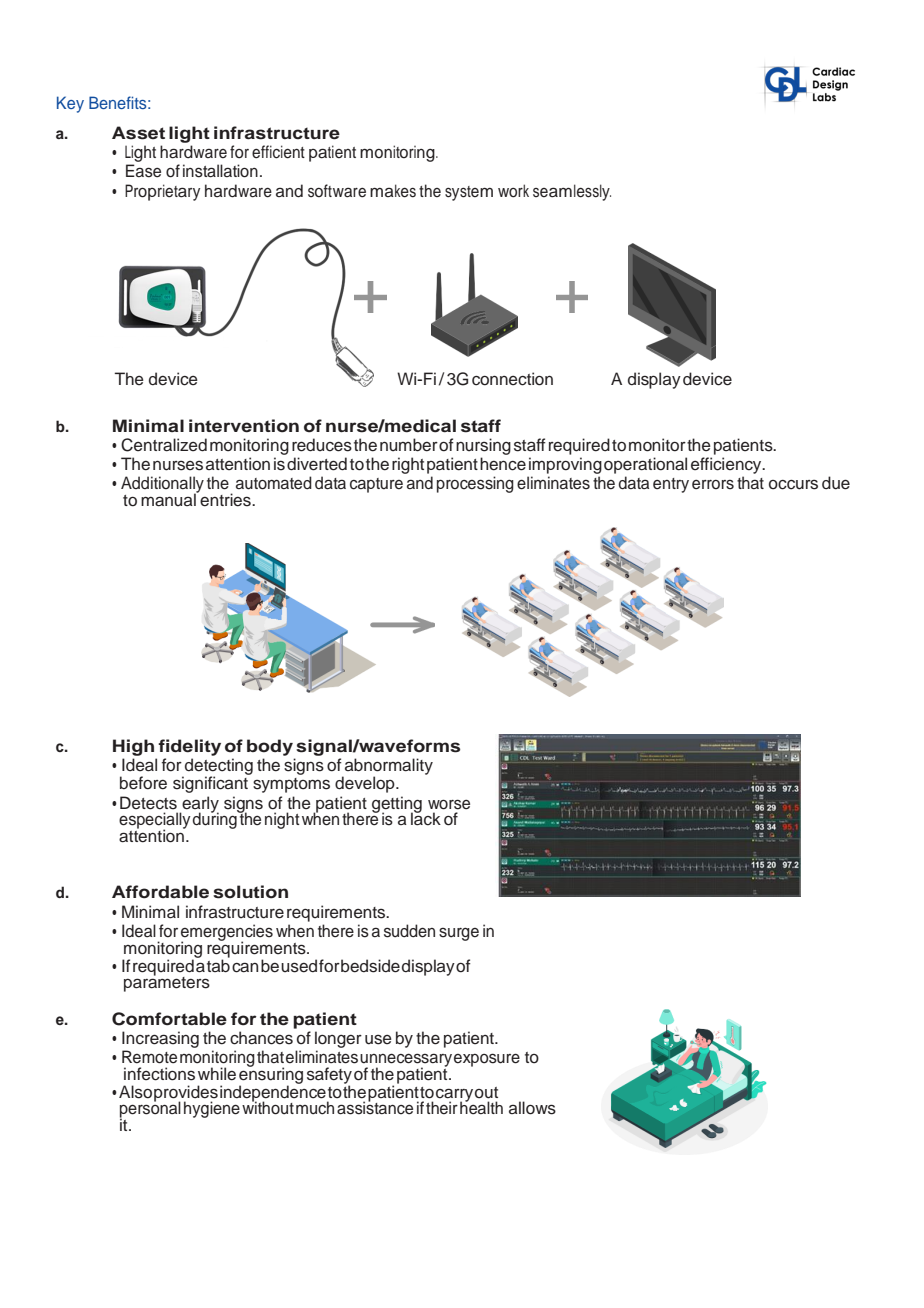 The width and height of the screenshot is (924, 1308). What do you see at coordinates (469, 193) in the screenshot?
I see `system` at bounding box center [469, 193].
